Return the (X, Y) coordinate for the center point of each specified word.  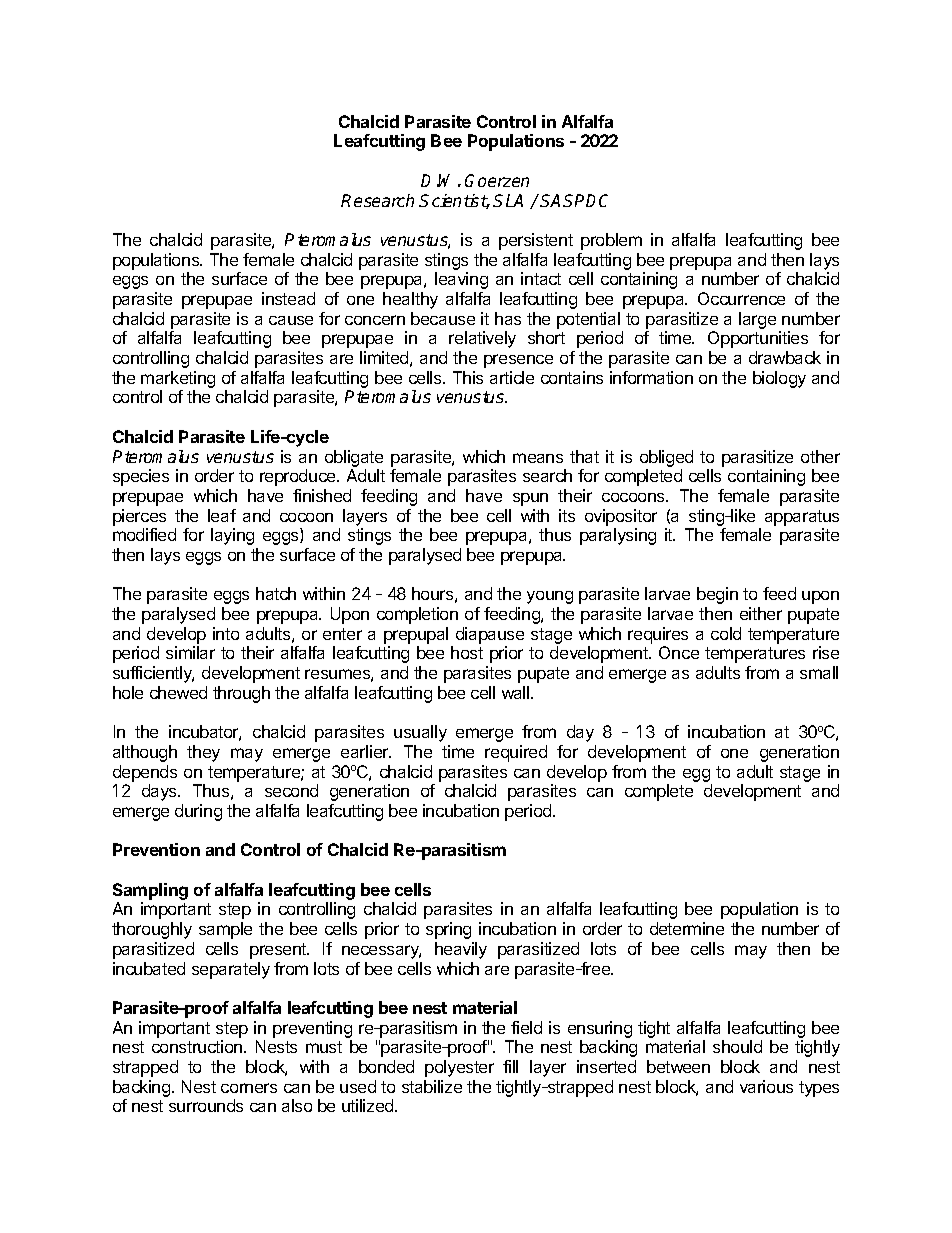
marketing (178, 379)
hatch (276, 593)
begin (717, 595)
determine (687, 928)
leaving (461, 280)
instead (288, 298)
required (516, 753)
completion (417, 615)
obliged (666, 458)
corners (249, 1088)
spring (448, 930)
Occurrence (741, 298)
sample (225, 930)
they (203, 753)
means (538, 458)
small (819, 672)
